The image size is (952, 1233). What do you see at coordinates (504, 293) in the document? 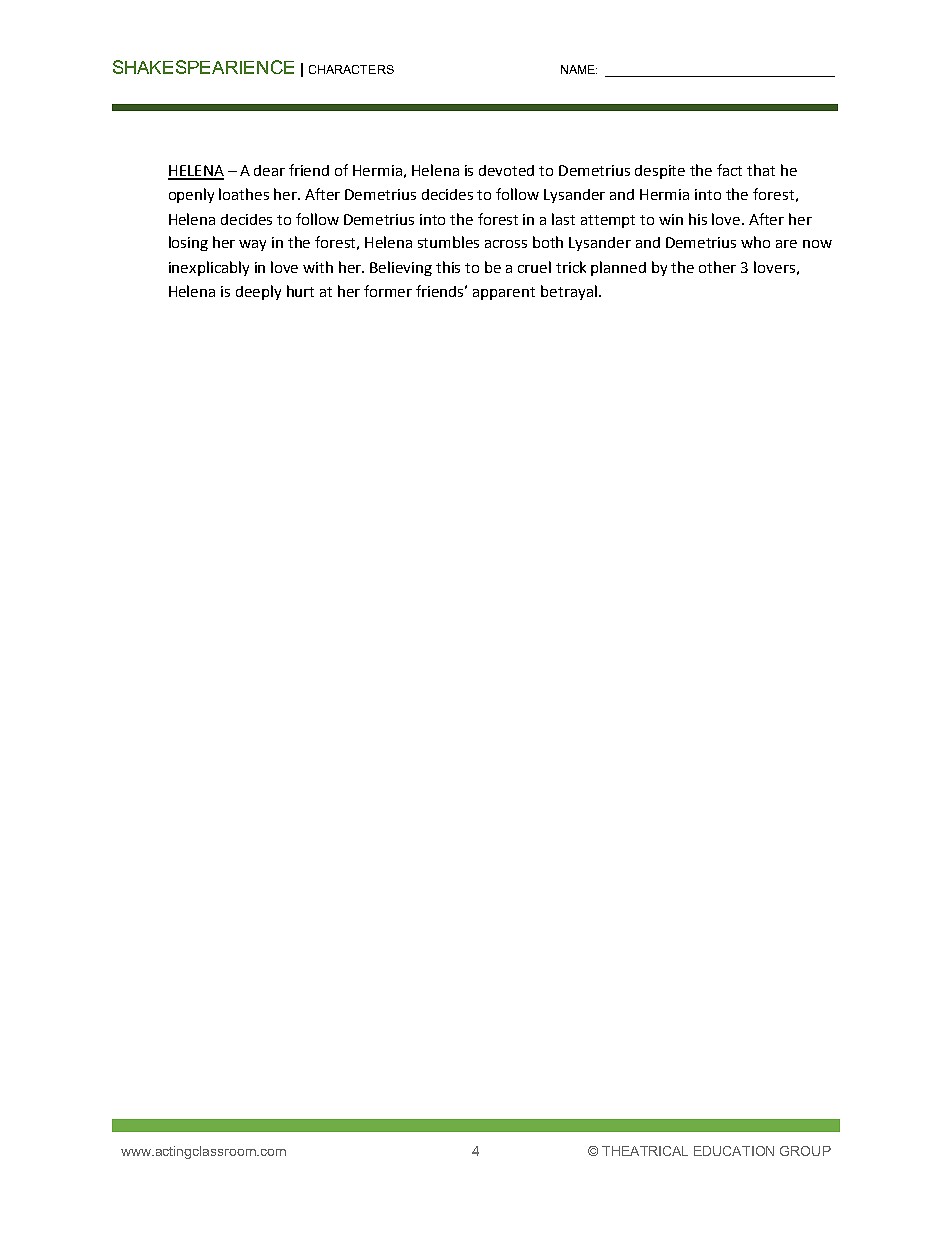
I see `apparent` at bounding box center [504, 293].
